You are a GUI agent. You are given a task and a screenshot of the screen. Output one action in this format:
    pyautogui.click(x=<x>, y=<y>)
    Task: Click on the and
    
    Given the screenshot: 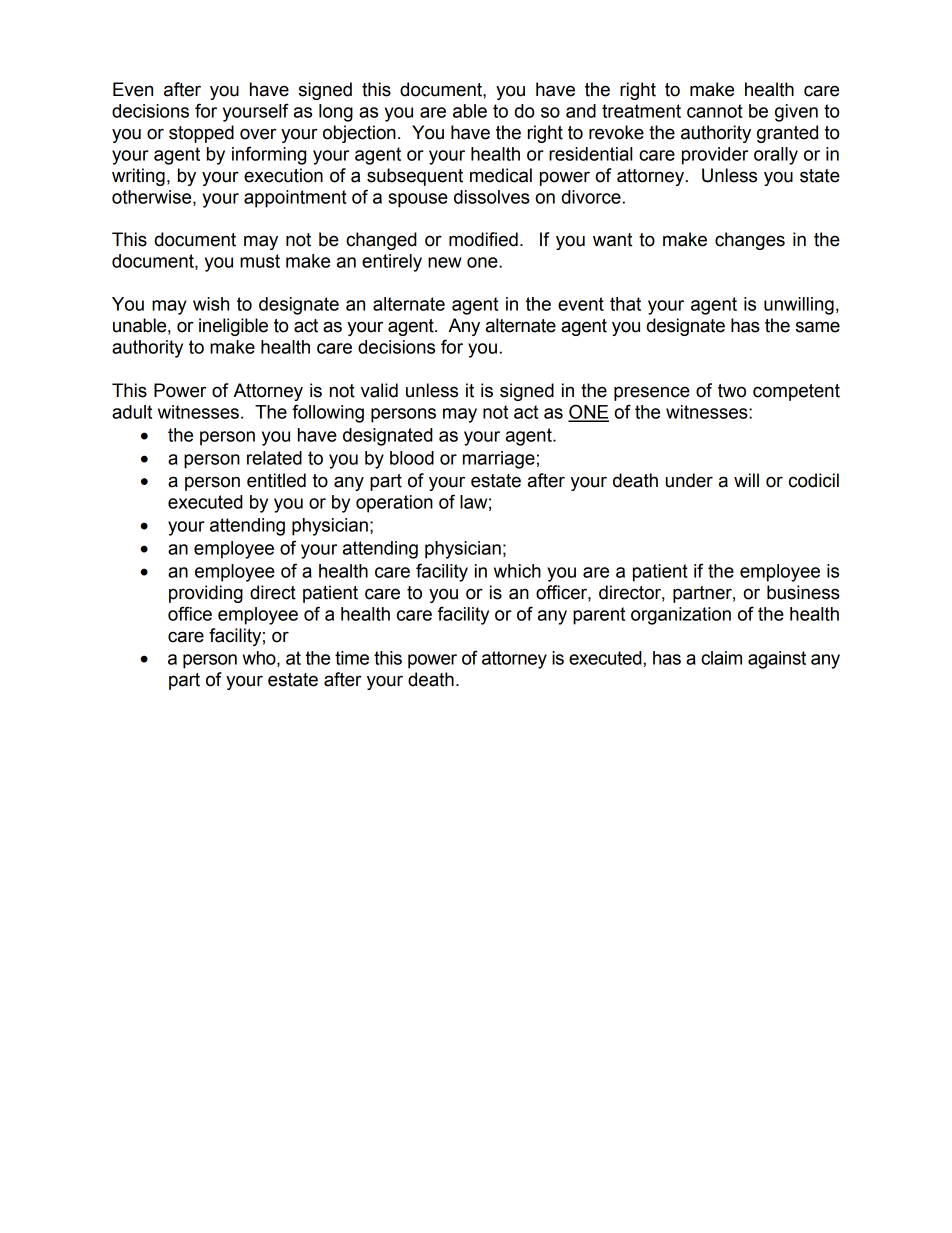 What is the action you would take?
    pyautogui.click(x=581, y=111)
